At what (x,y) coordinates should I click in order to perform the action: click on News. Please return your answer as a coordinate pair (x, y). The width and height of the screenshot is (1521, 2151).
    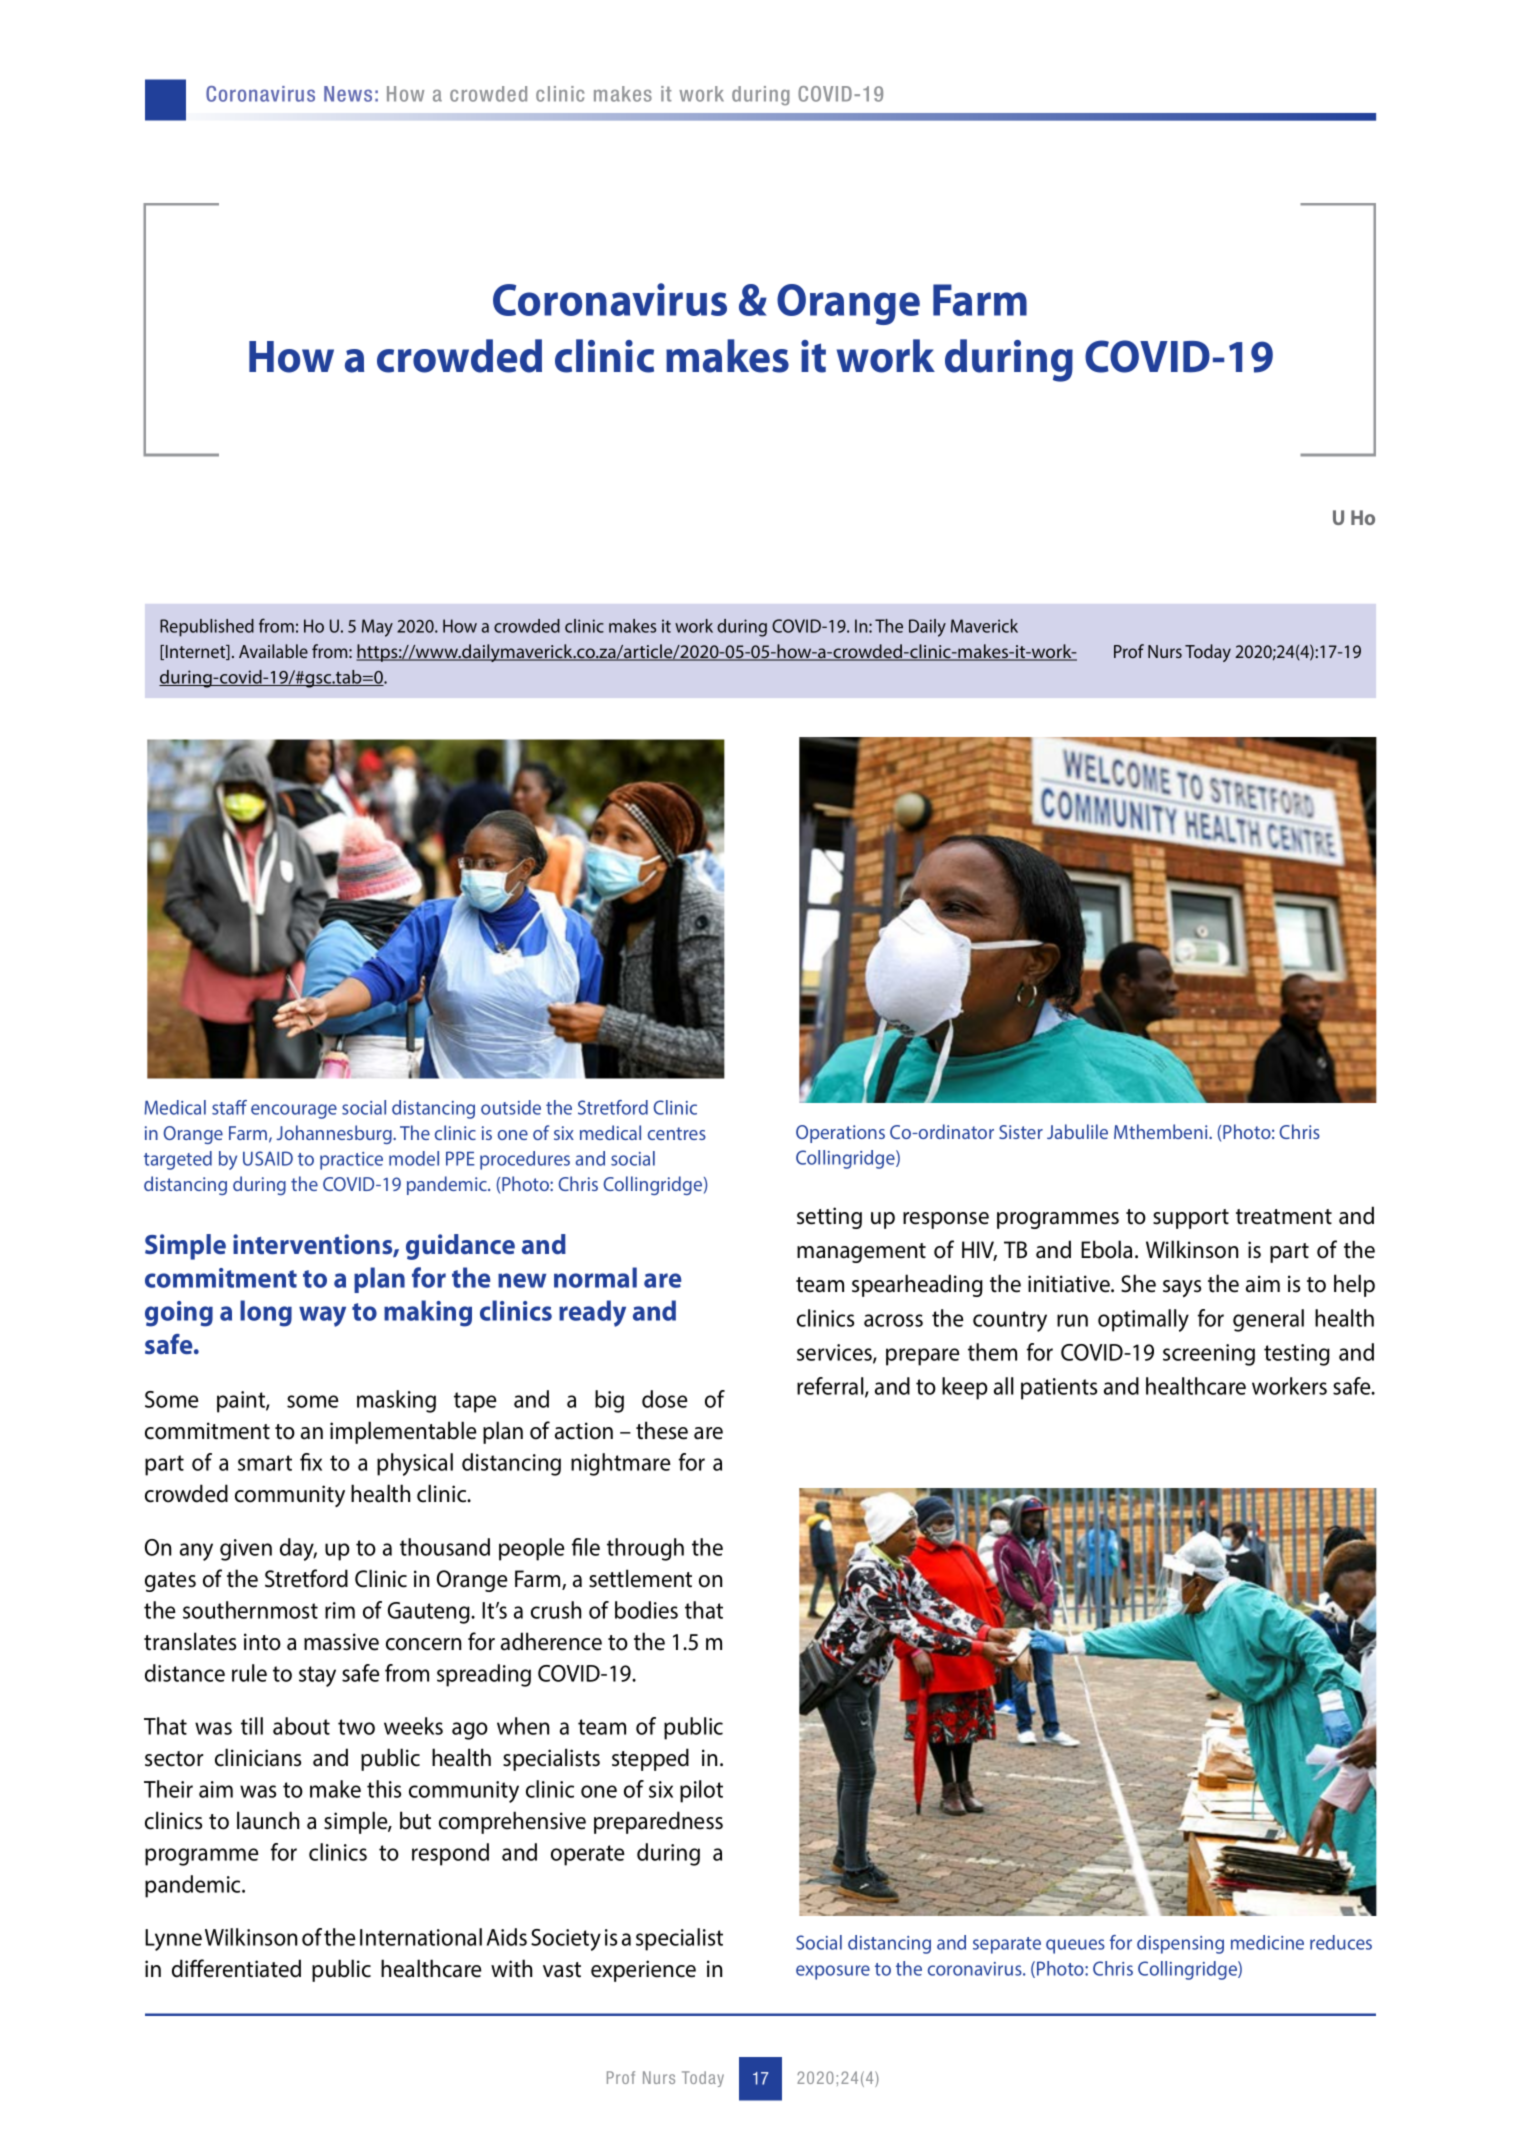
    Looking at the image, I should click on (348, 94).
